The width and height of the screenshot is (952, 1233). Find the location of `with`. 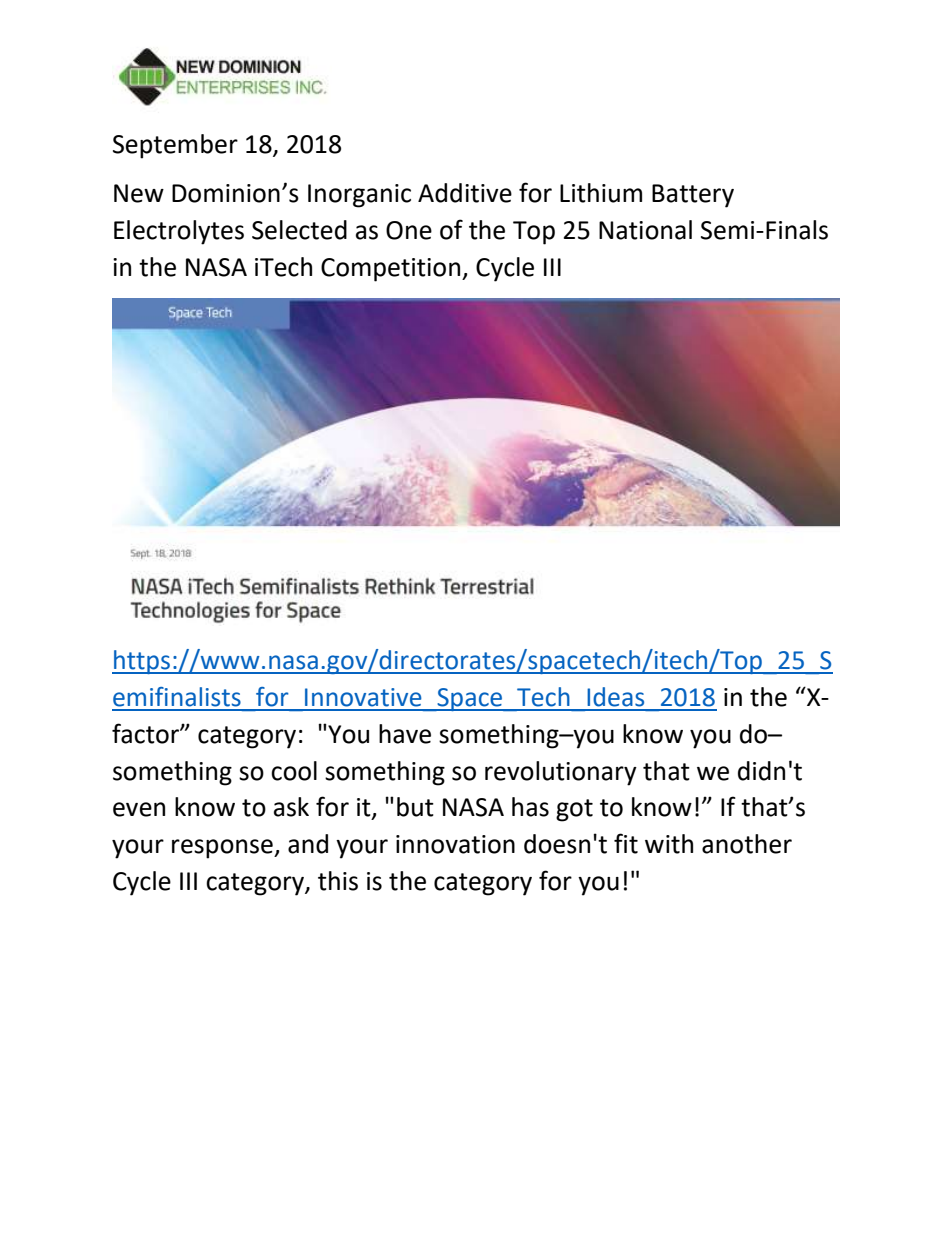

with is located at coordinates (669, 844).
